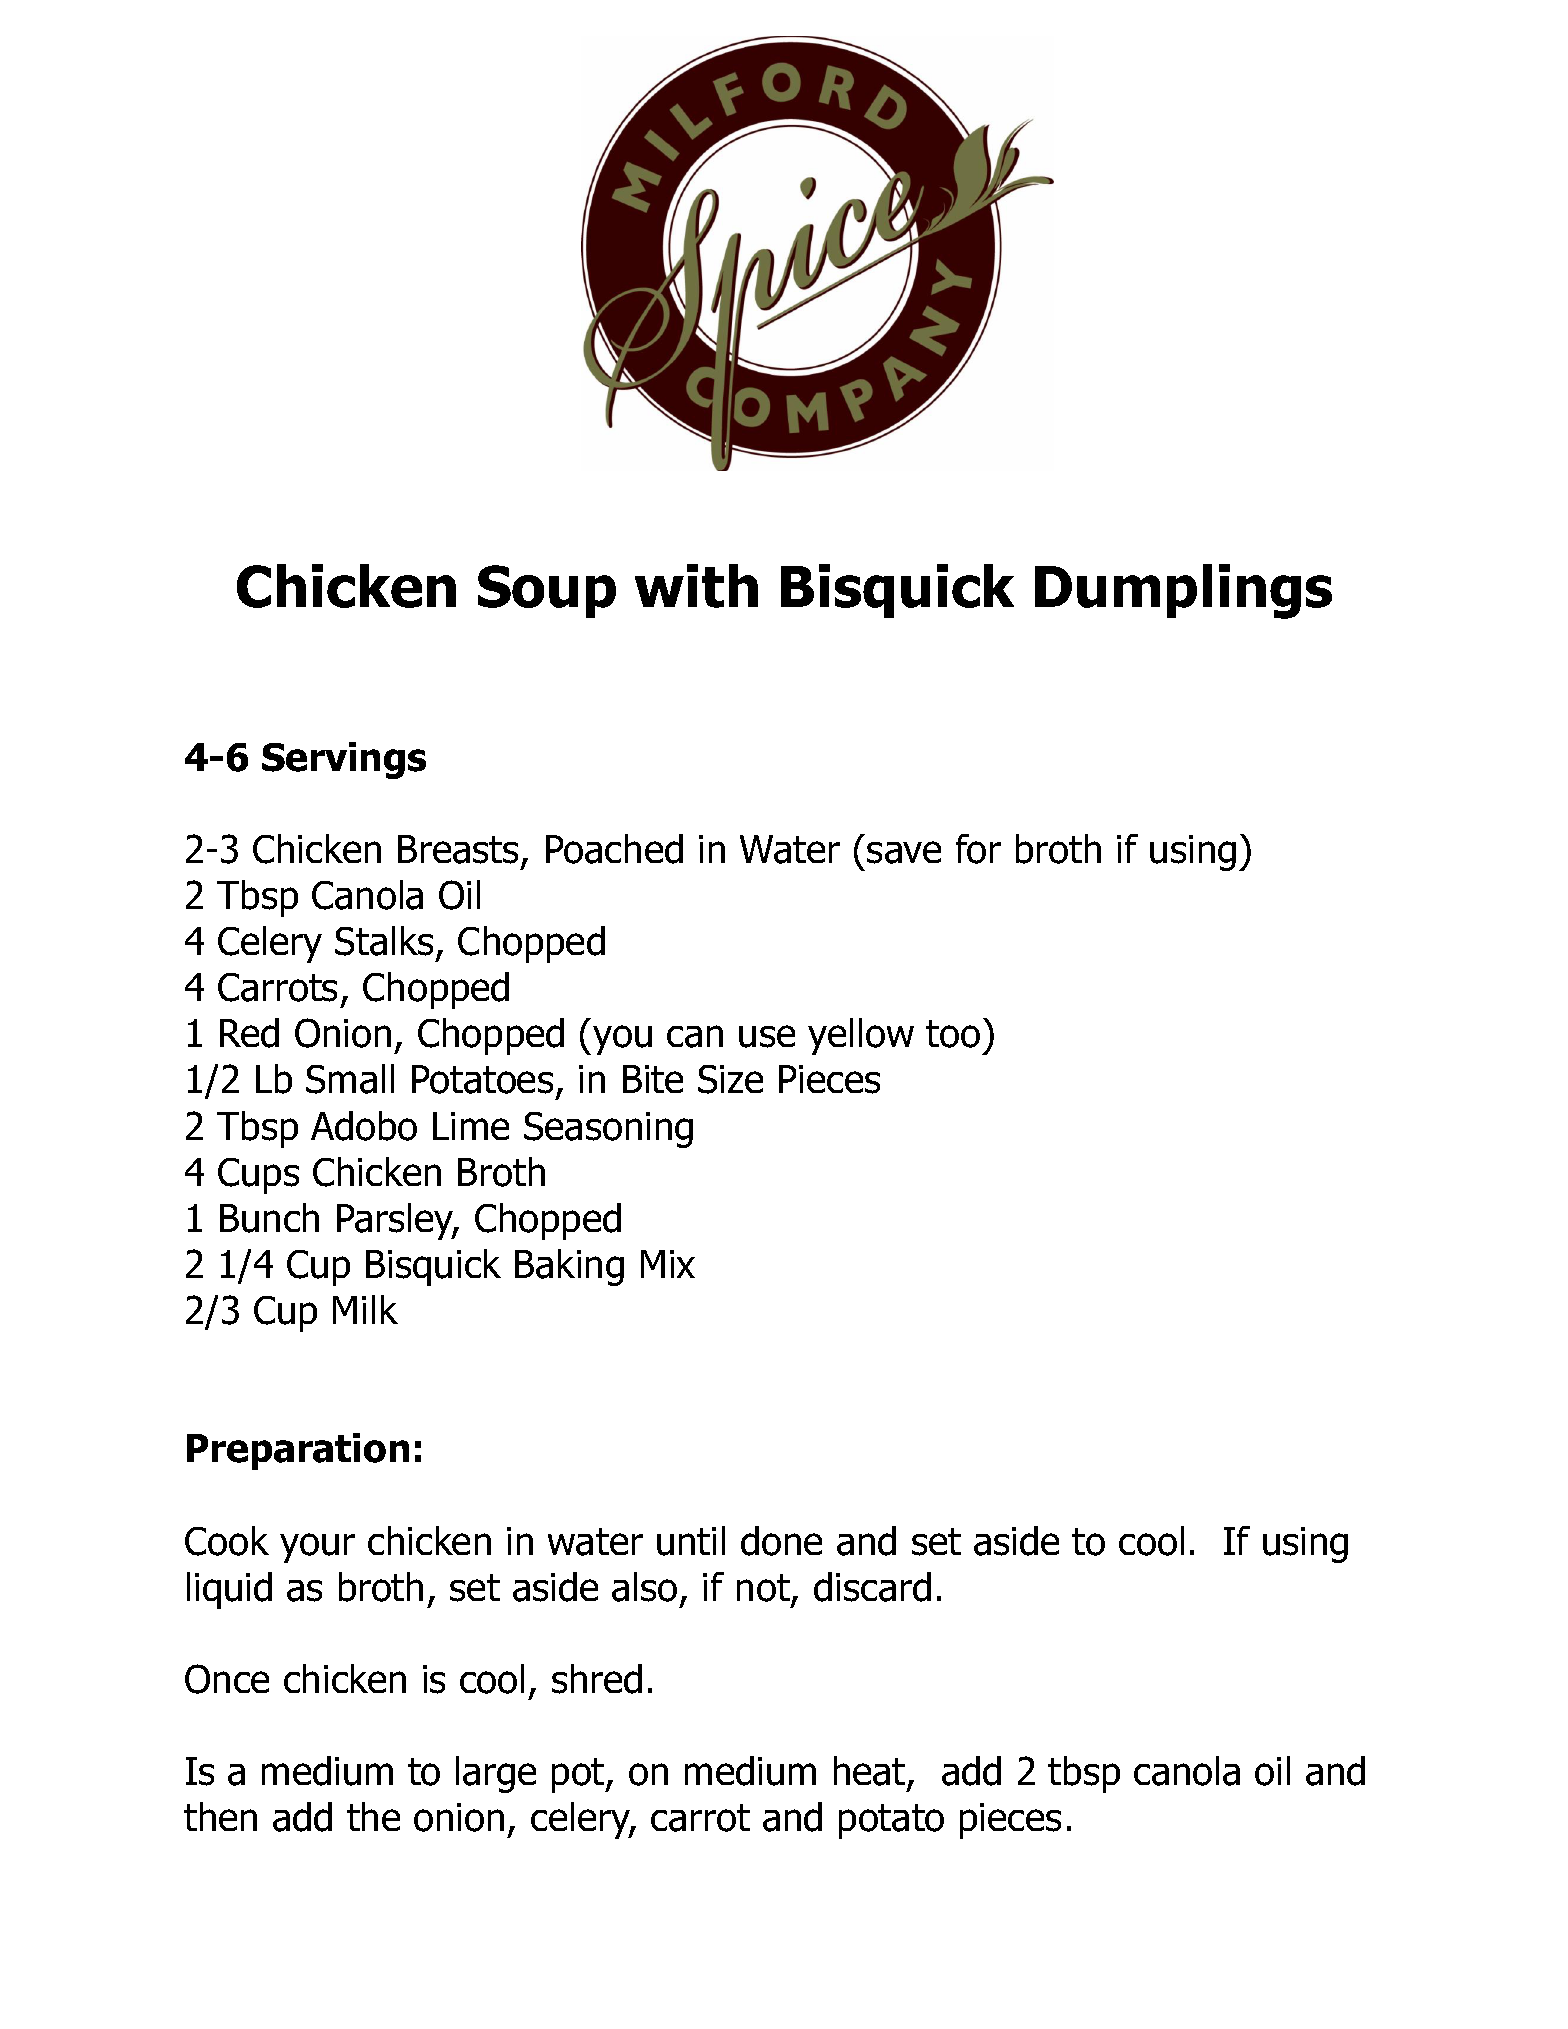  What do you see at coordinates (496, 1774) in the screenshot?
I see `large` at bounding box center [496, 1774].
